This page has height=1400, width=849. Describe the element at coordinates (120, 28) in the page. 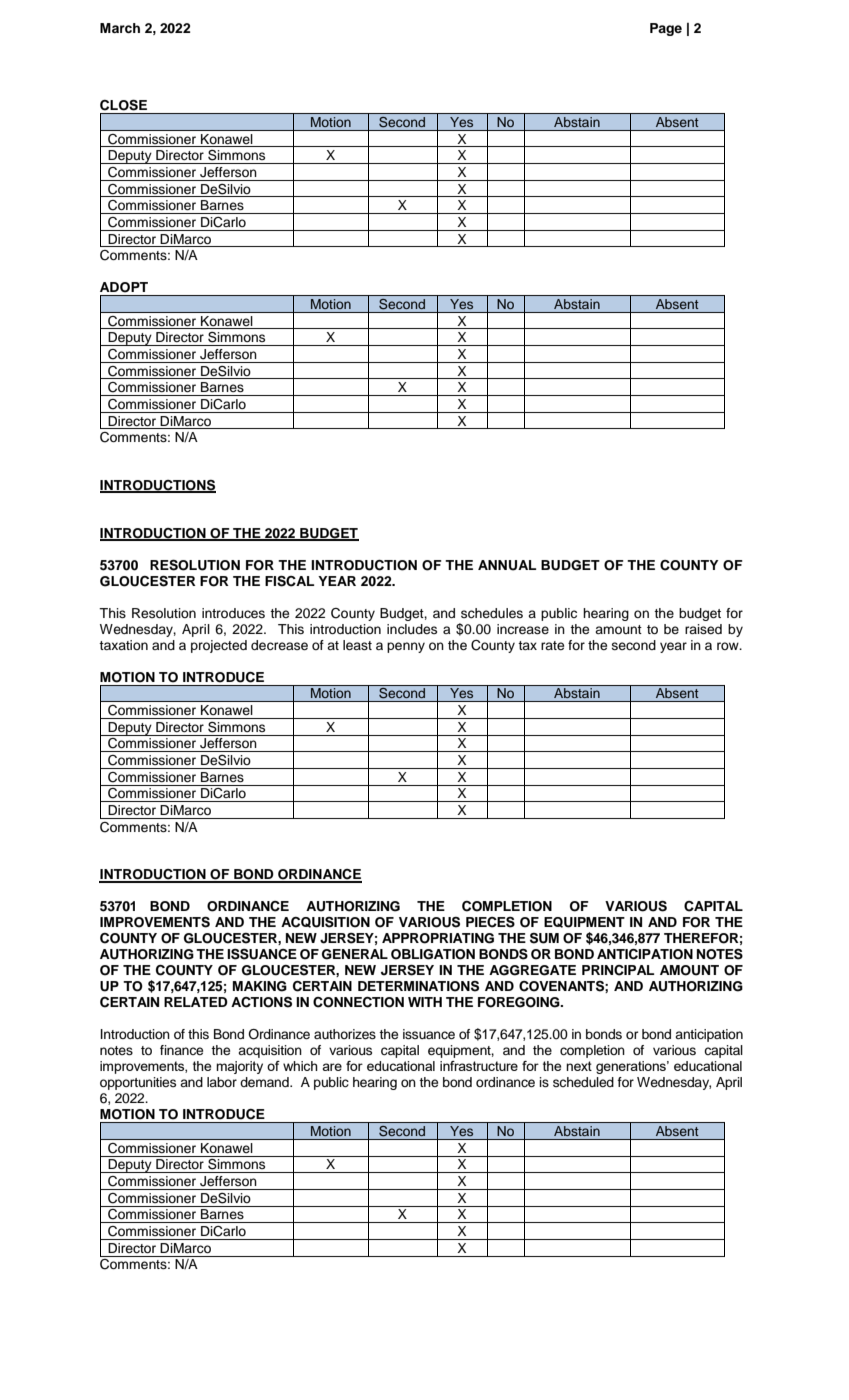

I see `March` at that location.
